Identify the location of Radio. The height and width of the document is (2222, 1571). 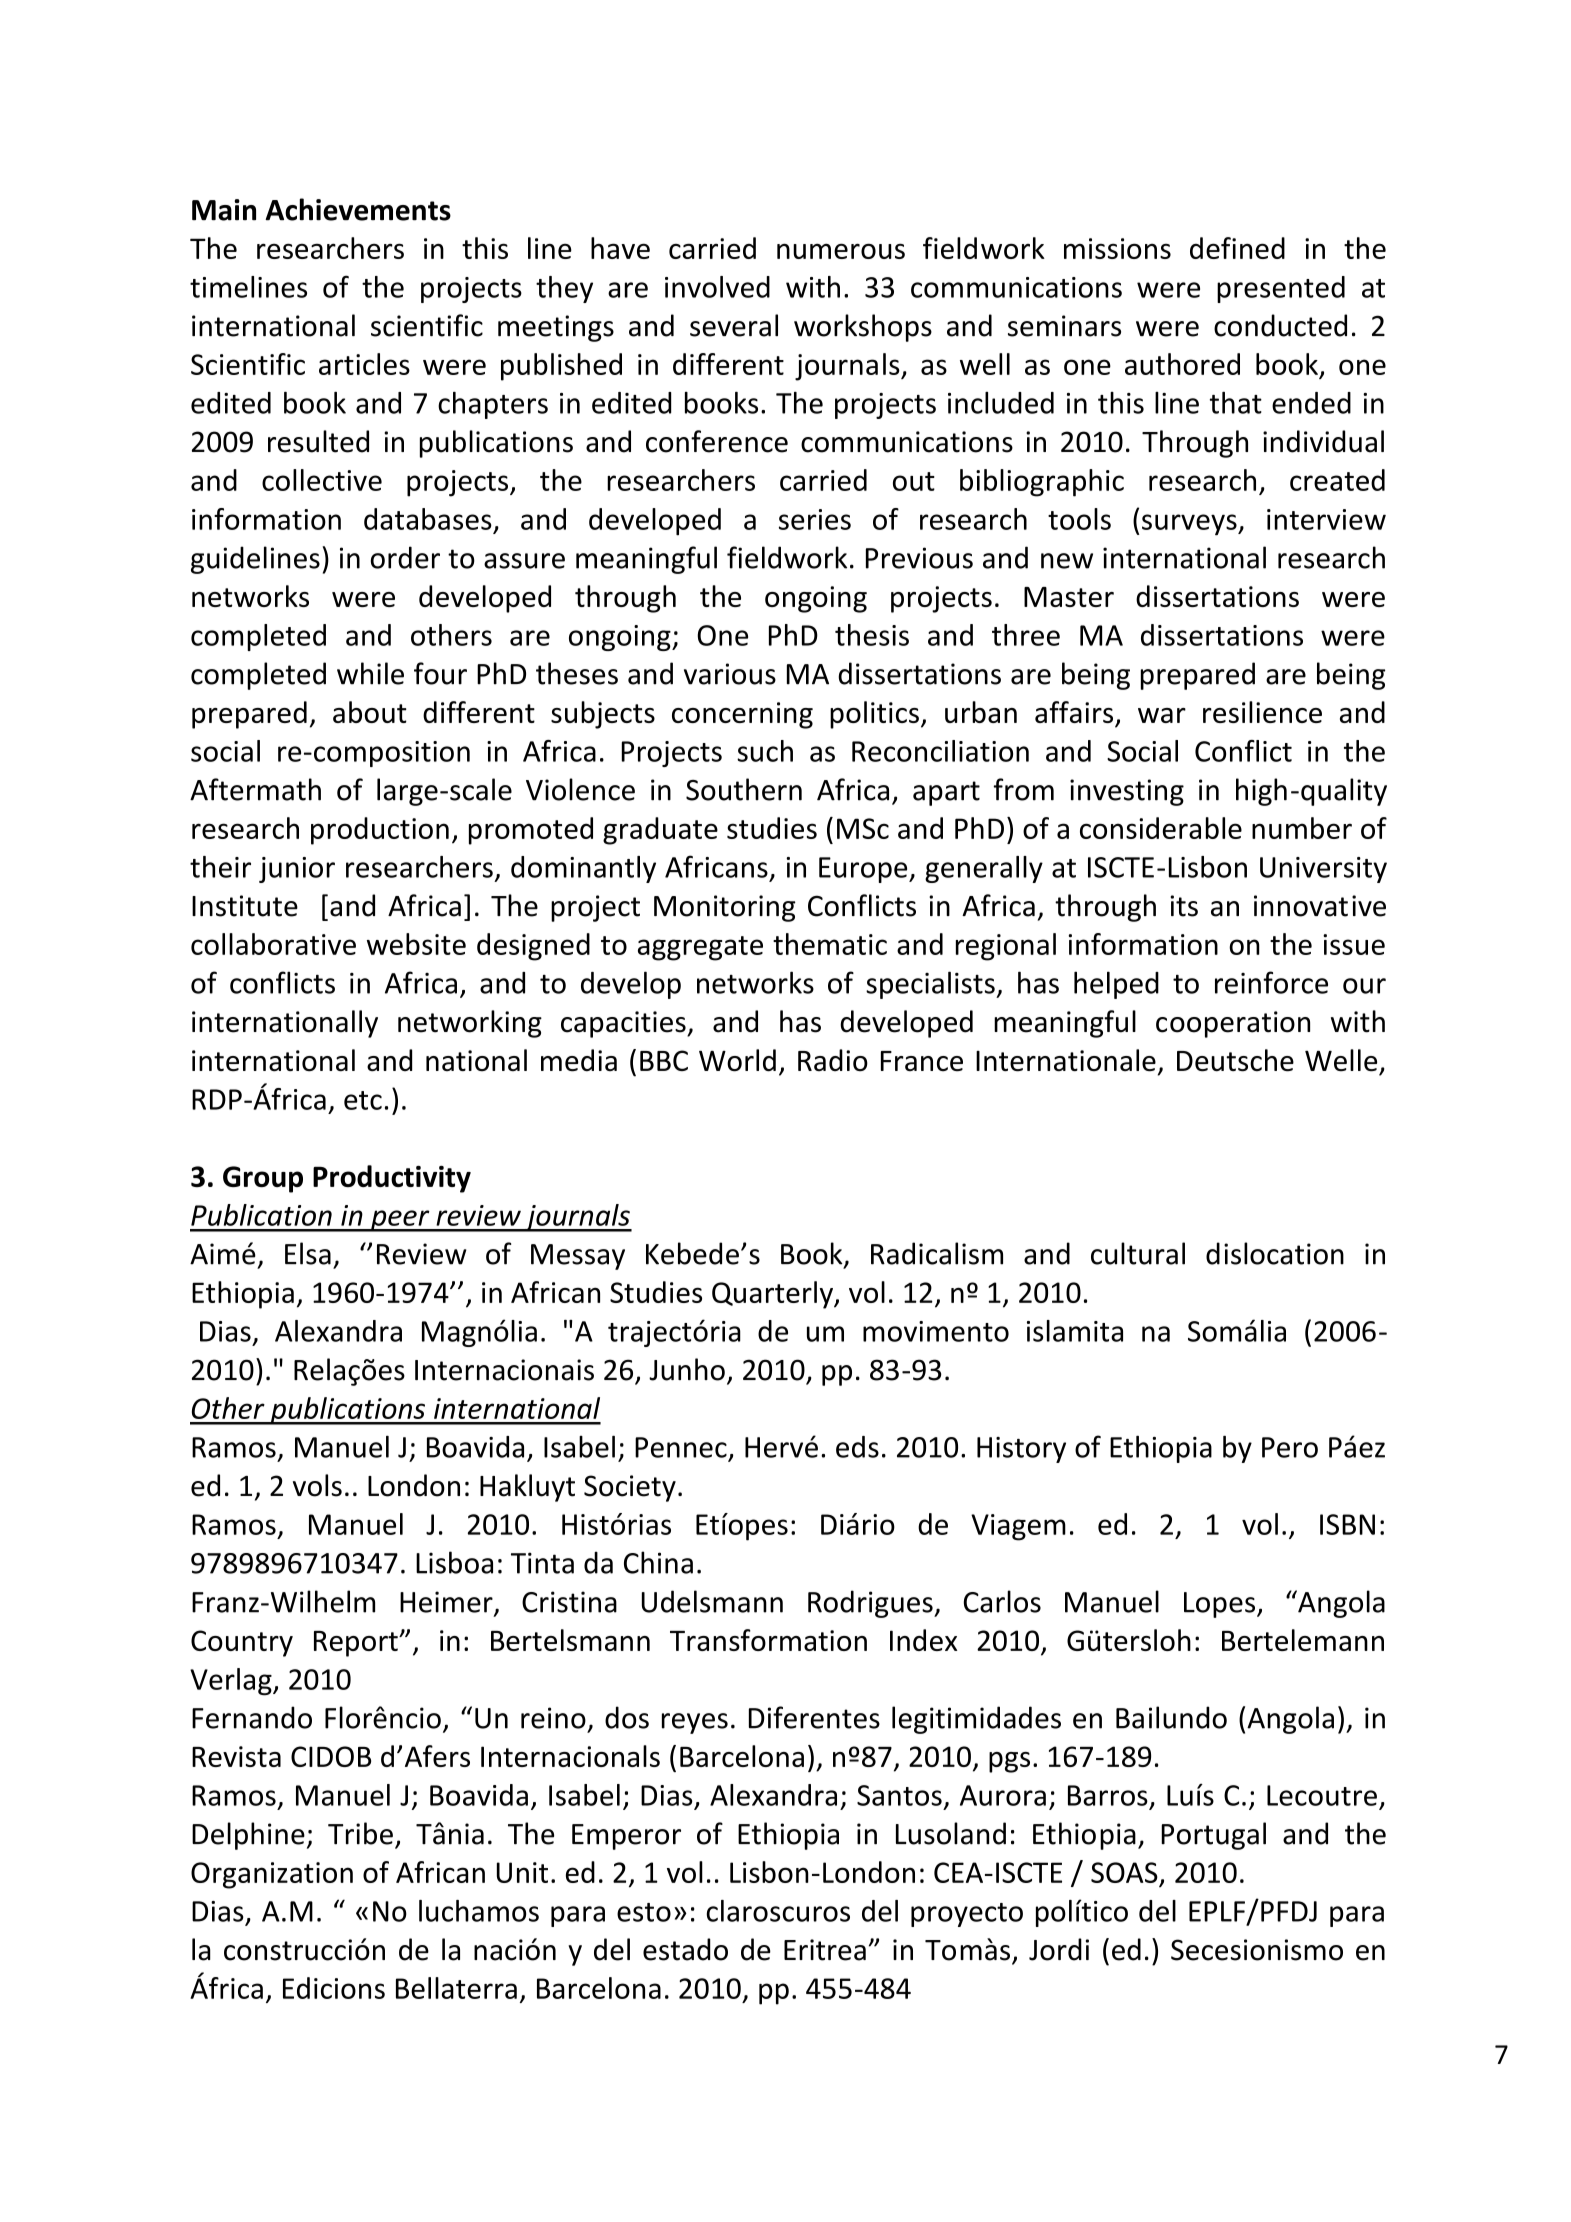
(833, 1060).
